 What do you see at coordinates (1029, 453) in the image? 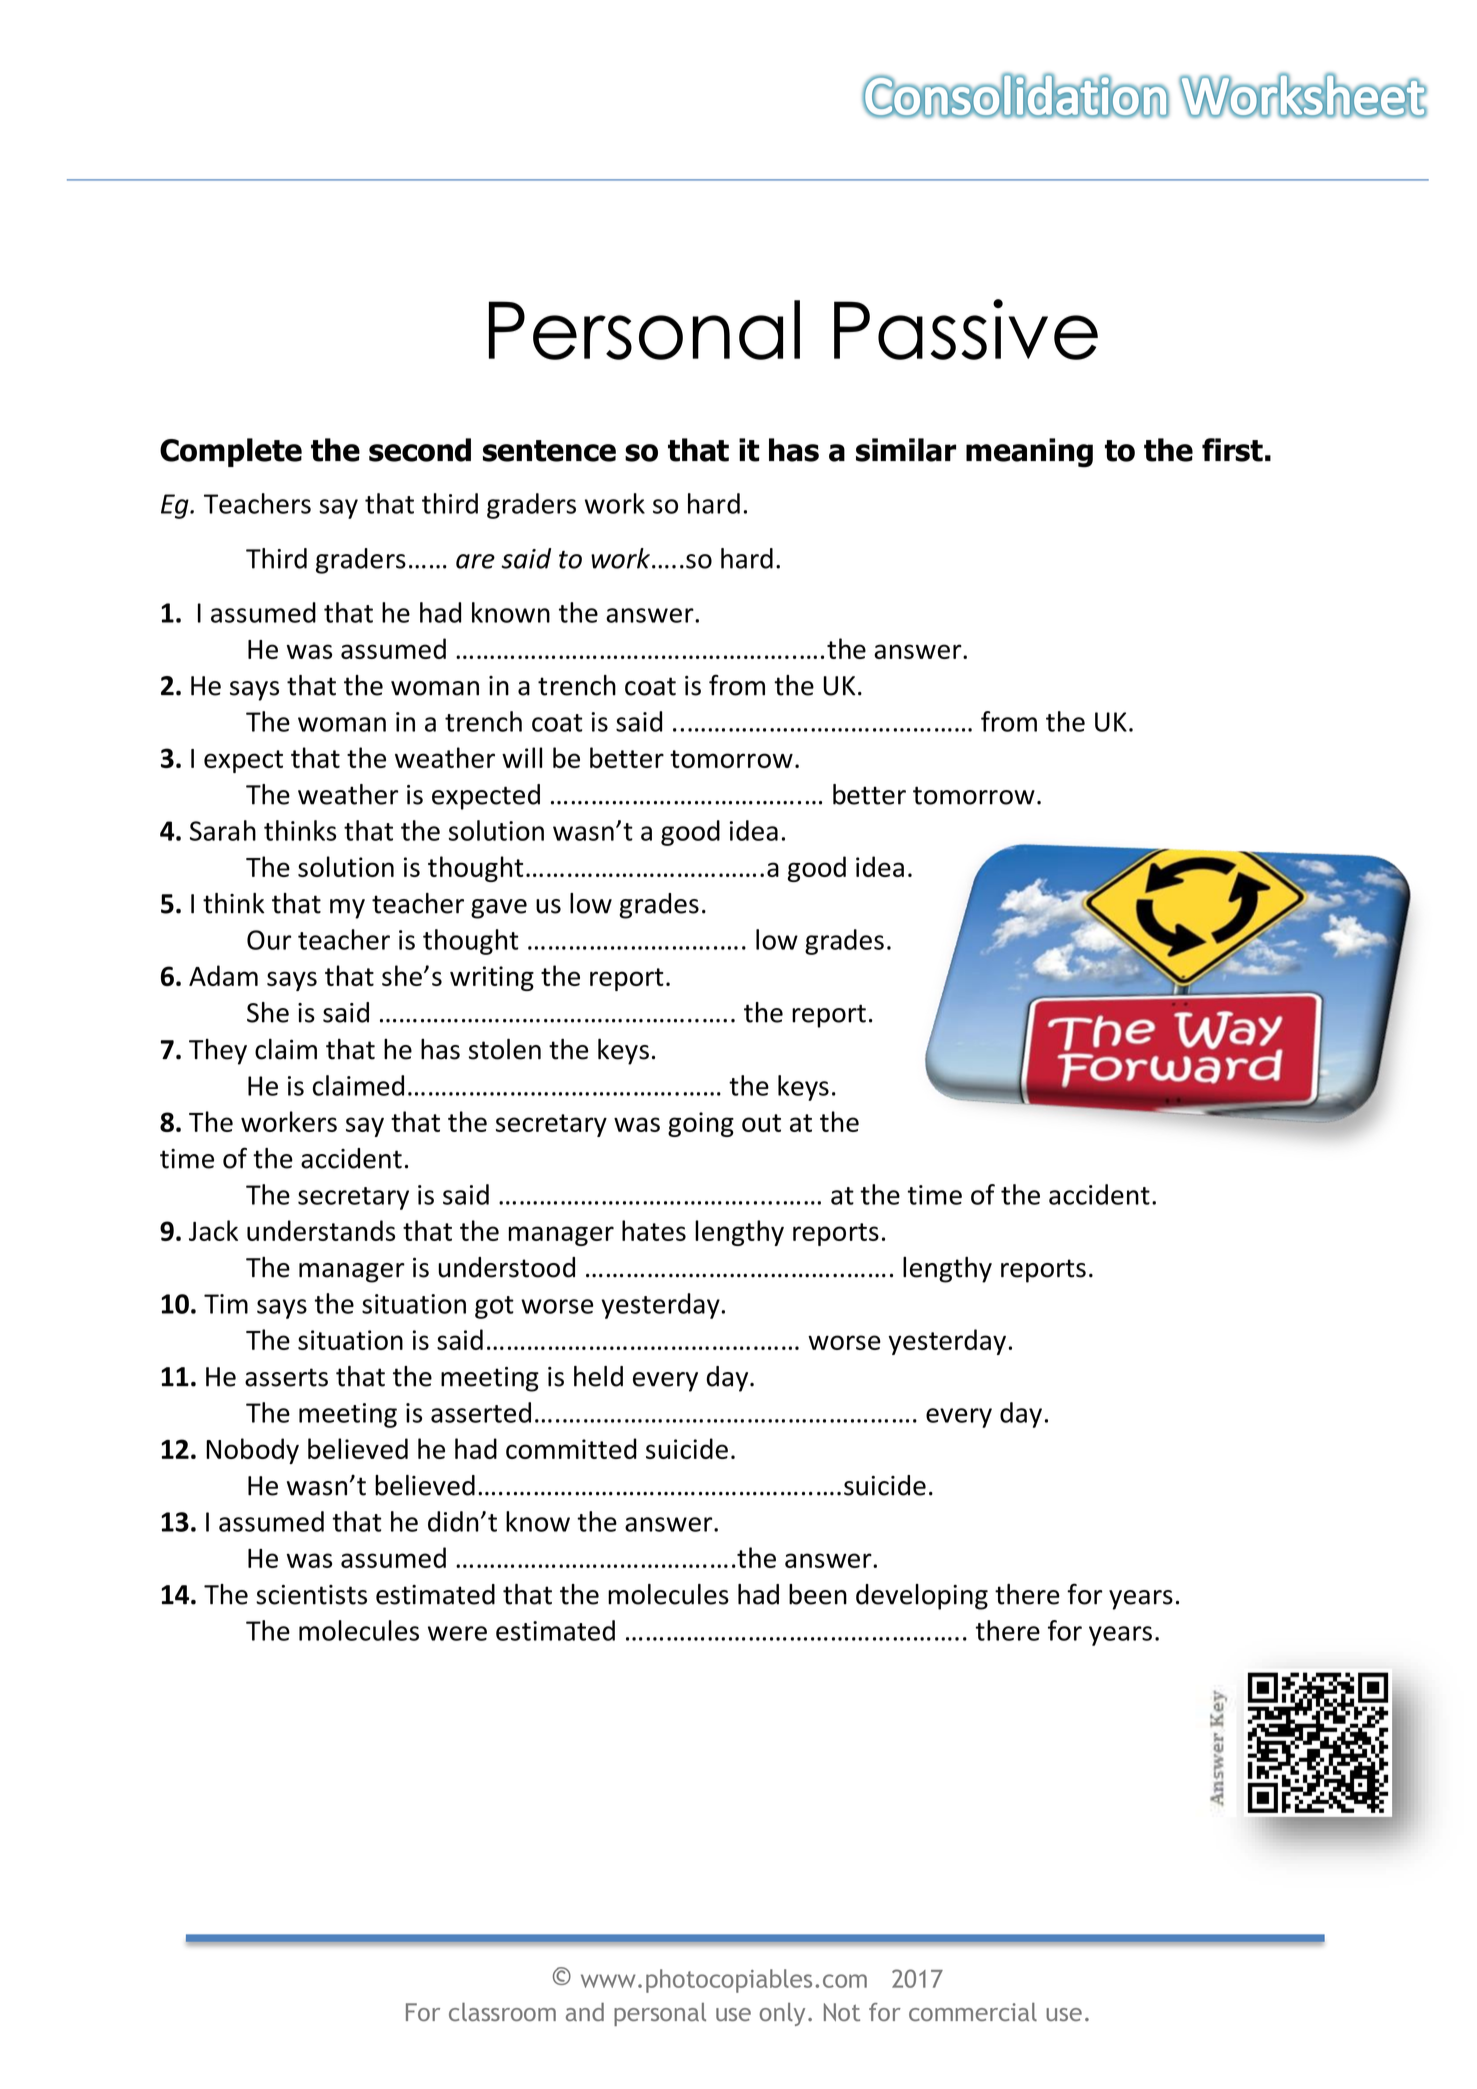
I see `meaning` at bounding box center [1029, 453].
